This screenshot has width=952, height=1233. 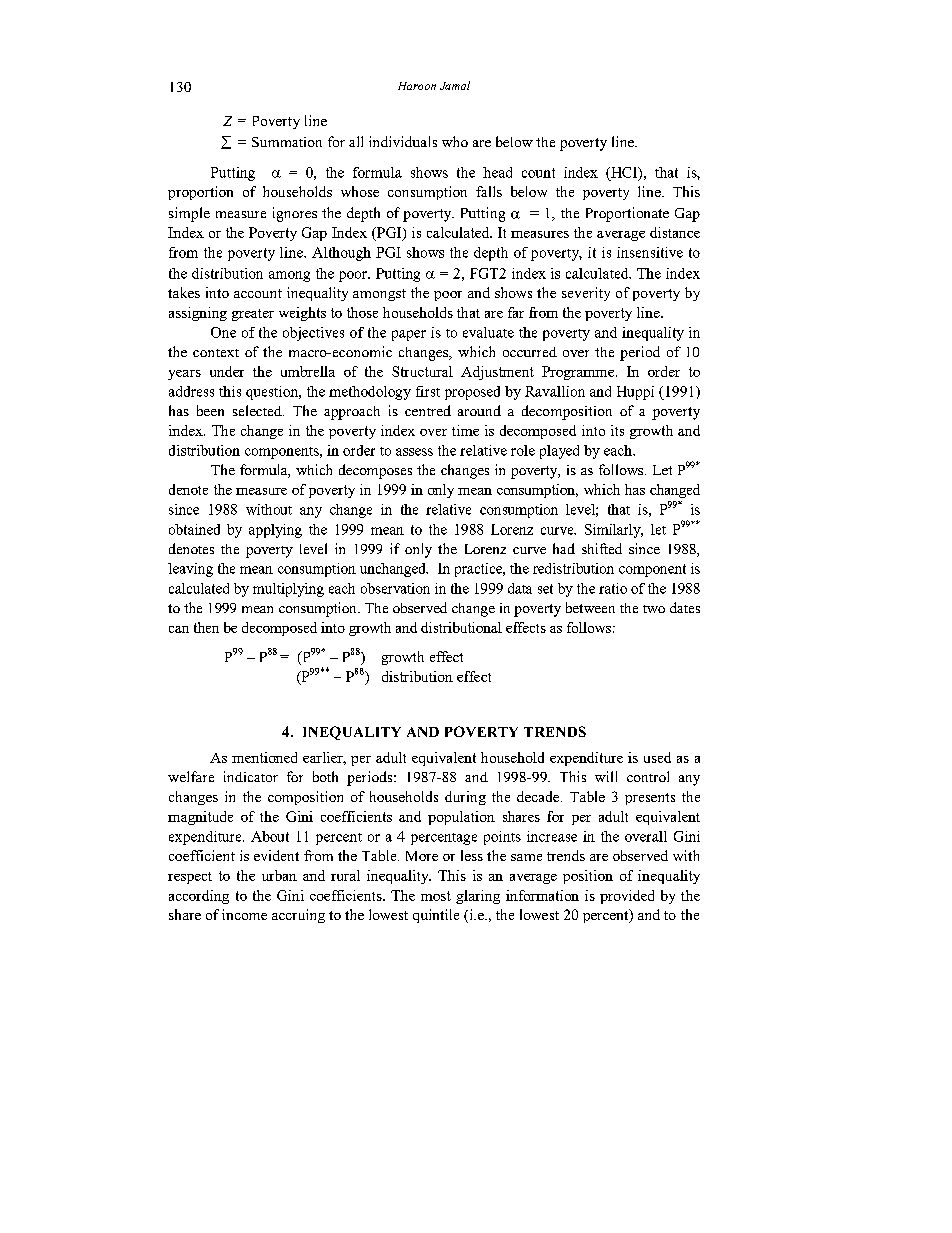 I want to click on Summation, so click(x=287, y=142).
